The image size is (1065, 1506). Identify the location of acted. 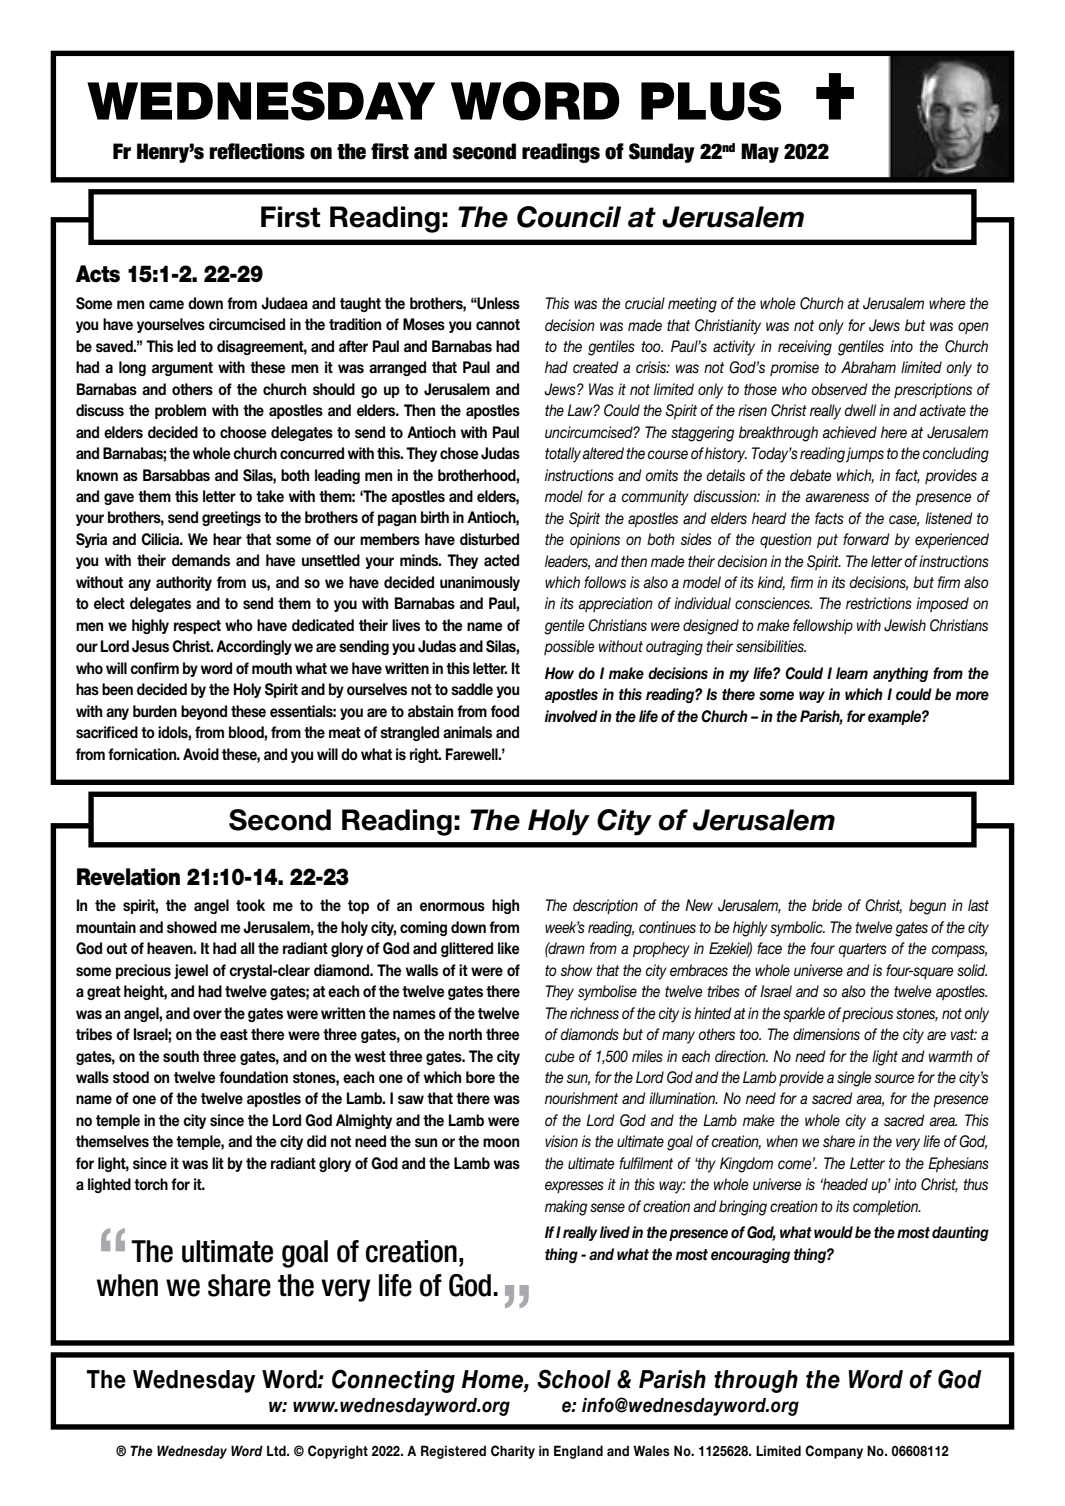
(501, 560).
